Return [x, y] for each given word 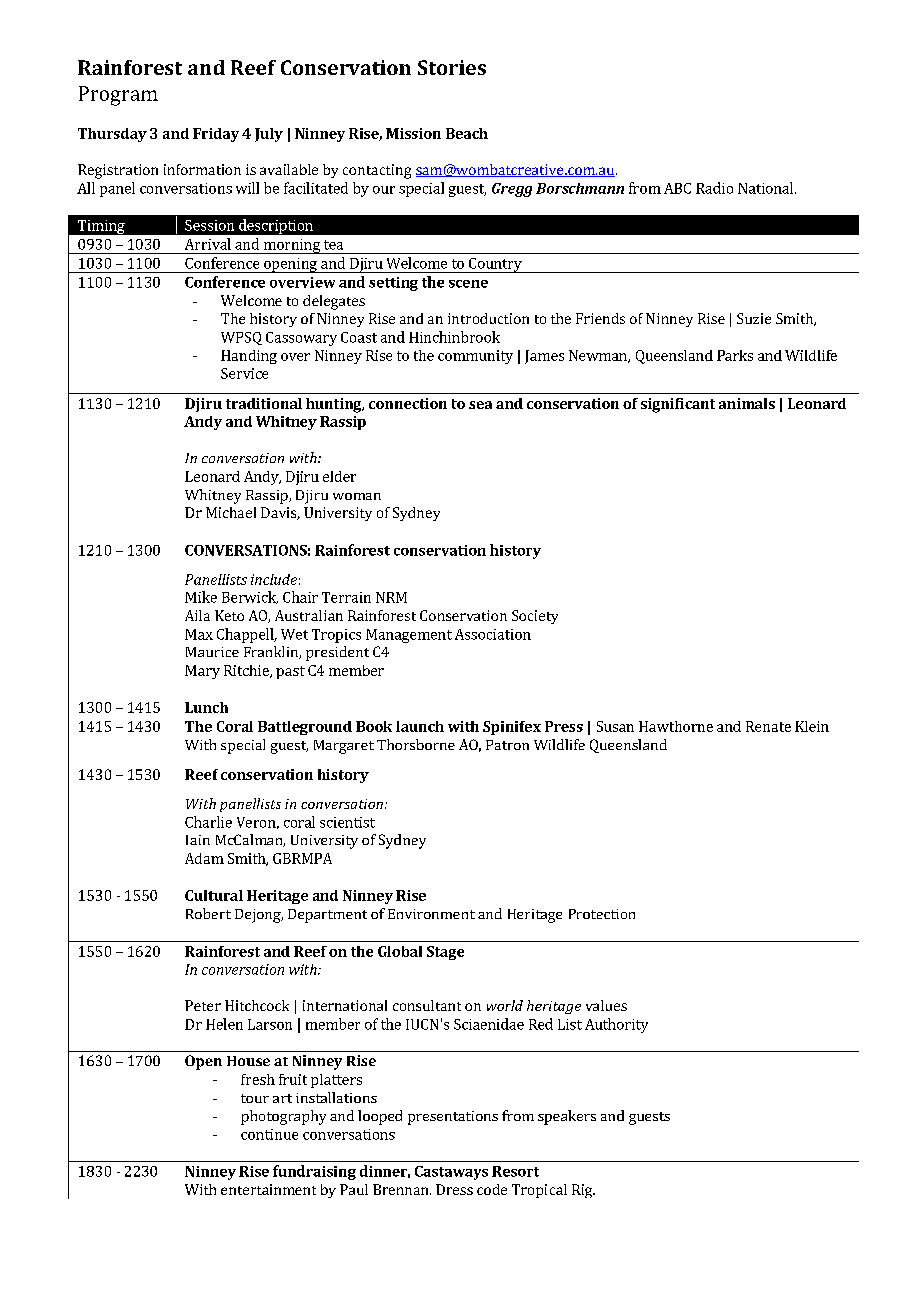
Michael [231, 512]
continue [269, 1134]
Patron [507, 745]
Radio [714, 188]
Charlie [208, 822]
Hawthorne [676, 726]
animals [747, 403]
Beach [467, 133]
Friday [216, 135]
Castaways [451, 1173]
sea [480, 405]
